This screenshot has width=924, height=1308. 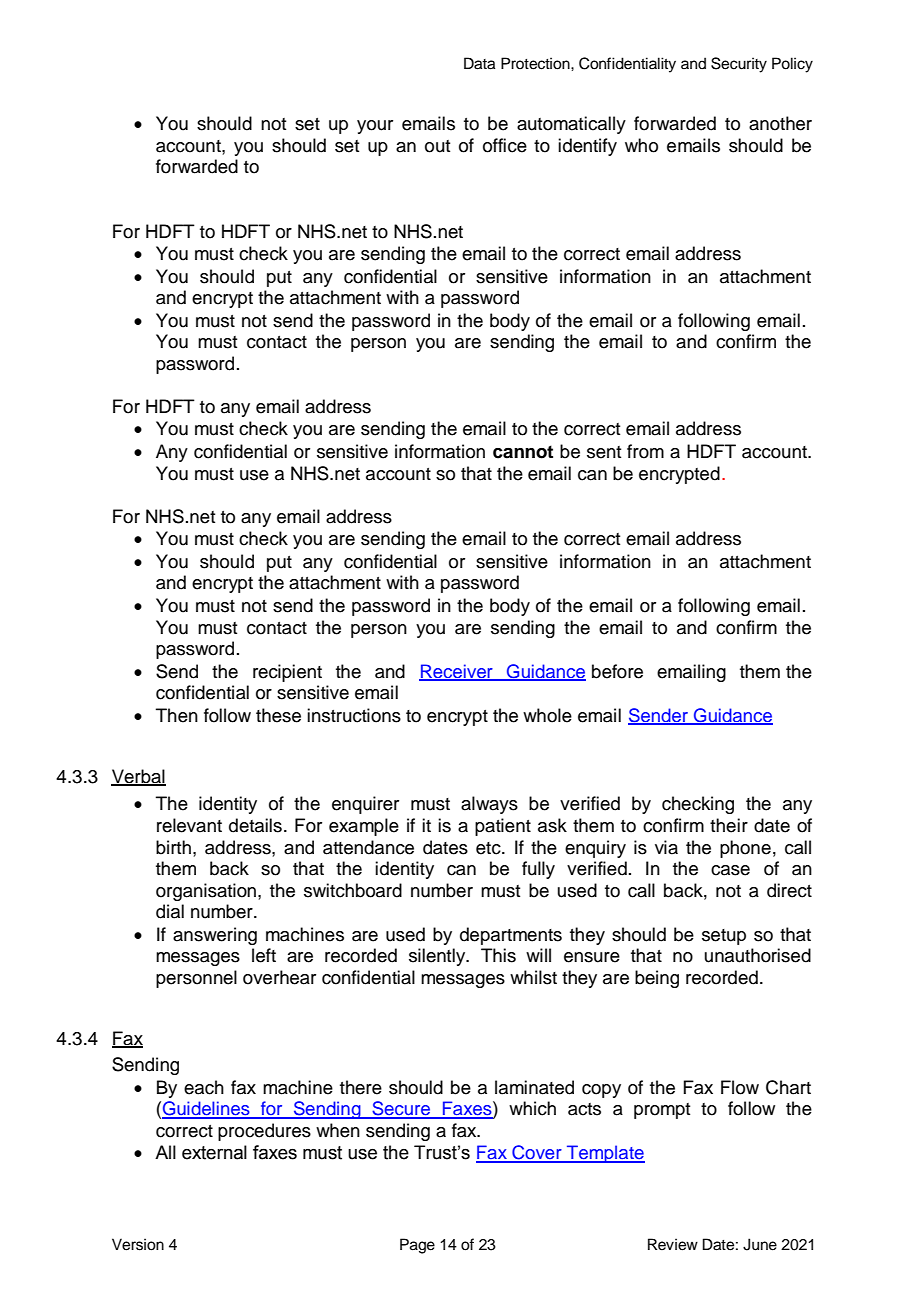 What do you see at coordinates (438, 957) in the screenshot?
I see `silently` at bounding box center [438, 957].
